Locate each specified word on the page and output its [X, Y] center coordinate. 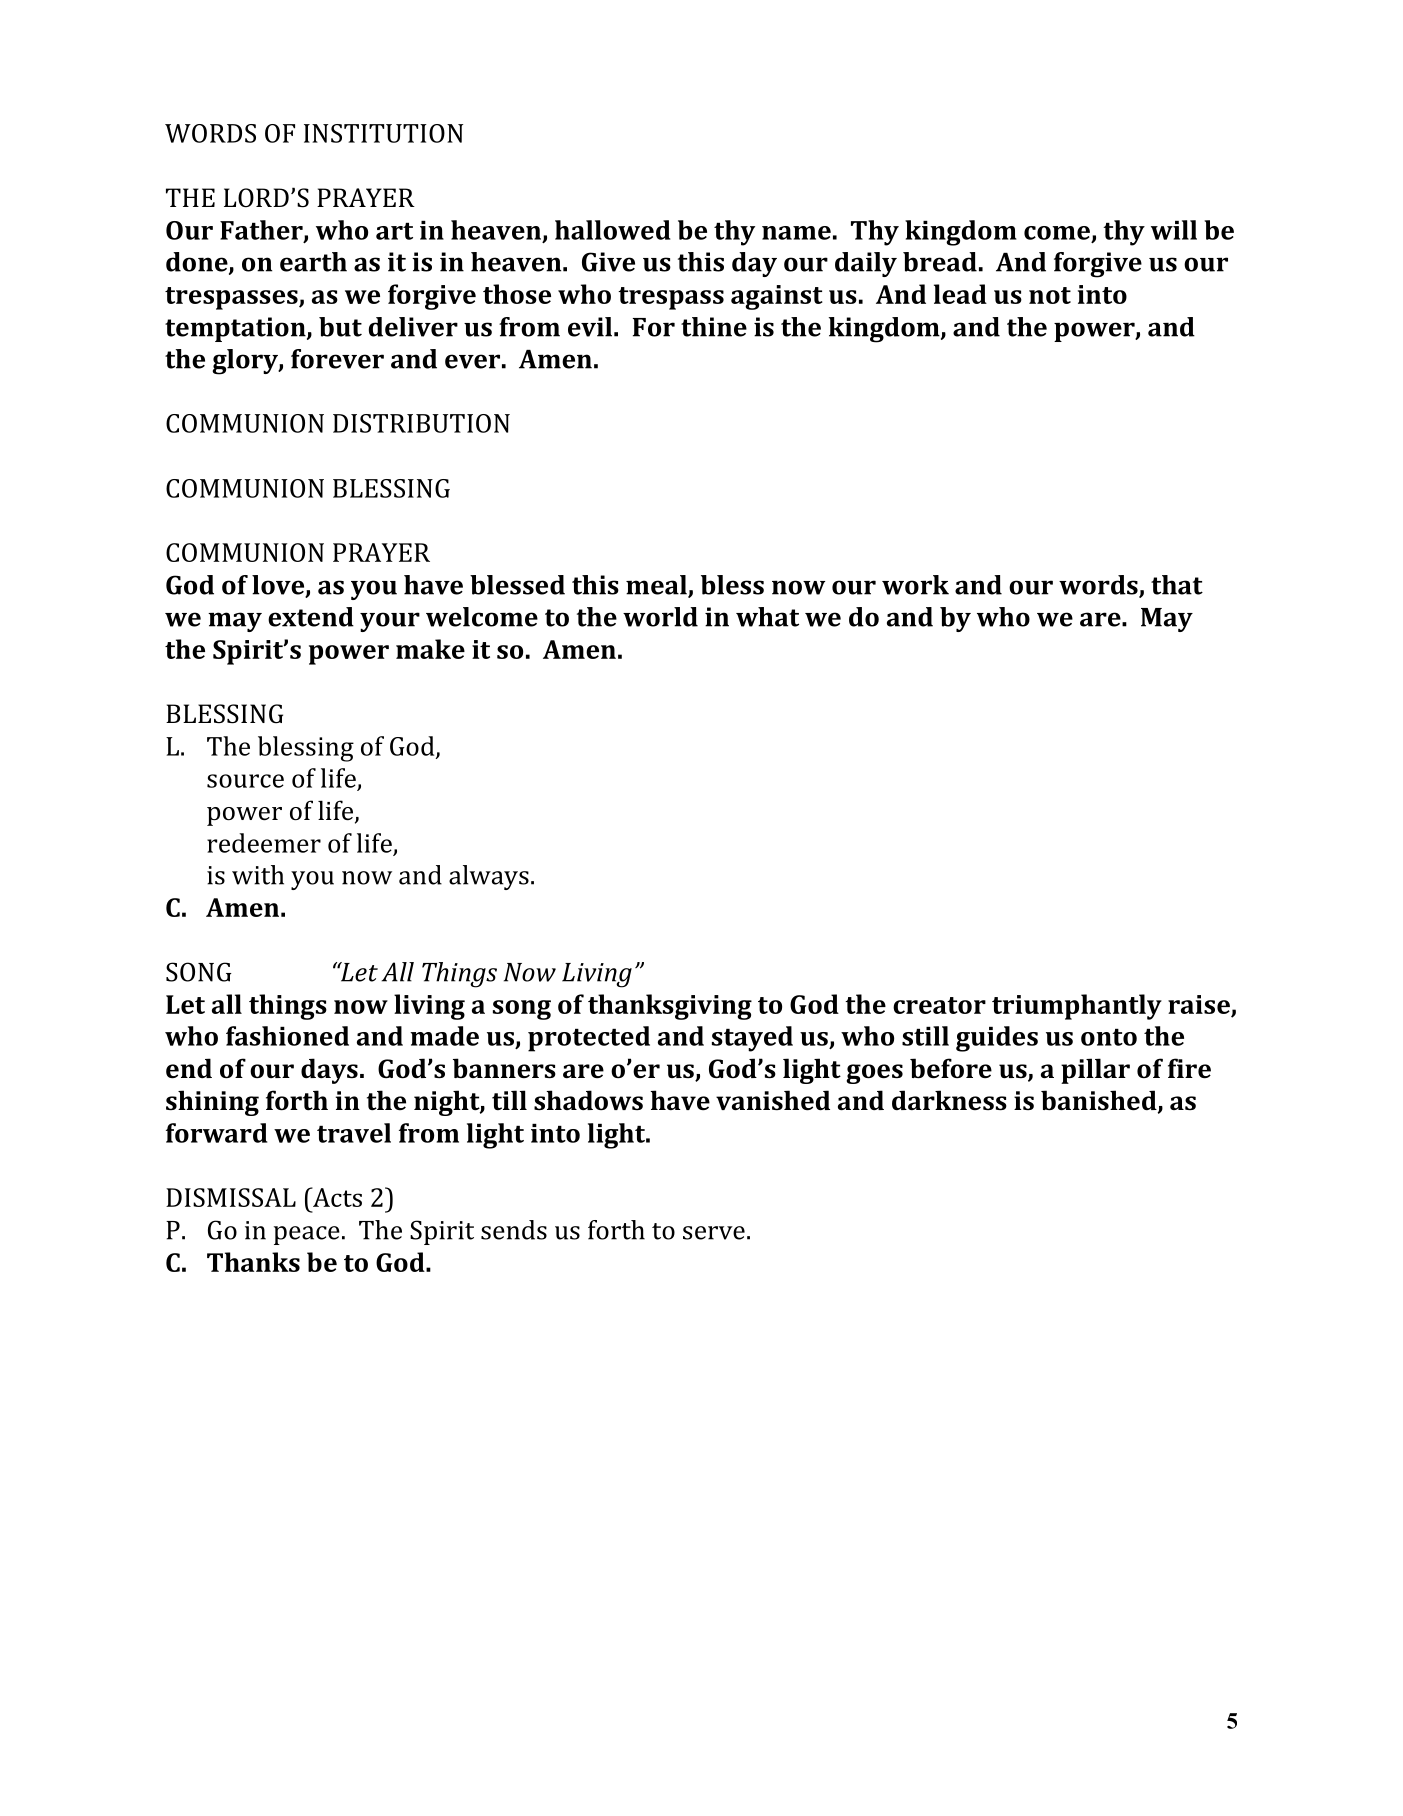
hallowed [612, 230]
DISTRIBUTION [421, 423]
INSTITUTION [383, 133]
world [660, 617]
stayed [752, 1039]
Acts [336, 1197]
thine [714, 327]
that [1177, 585]
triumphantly [1077, 1007]
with [258, 875]
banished [1100, 1101]
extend [311, 617]
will [1174, 230]
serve [714, 1233]
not [1050, 295]
